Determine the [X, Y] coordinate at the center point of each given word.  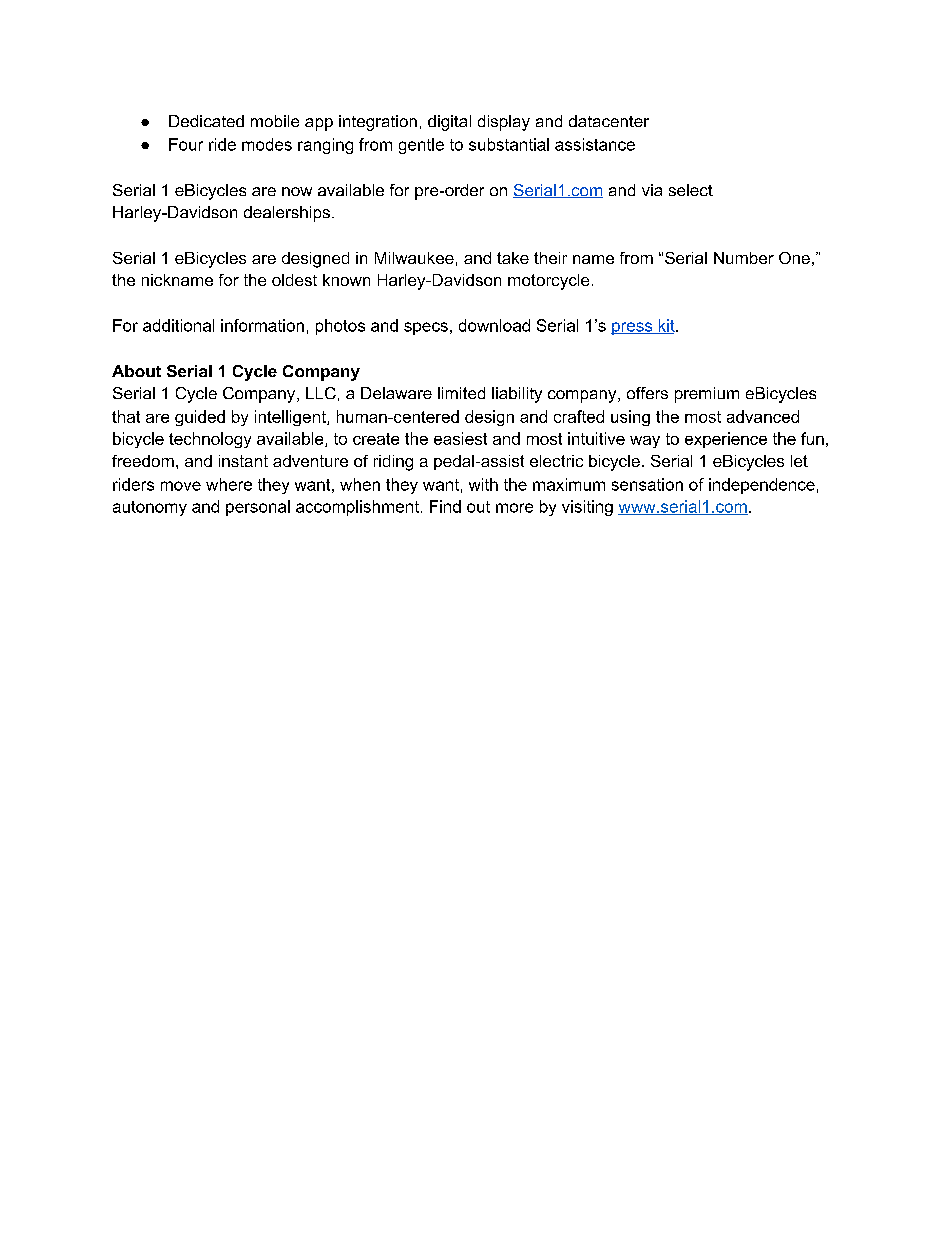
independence [762, 486]
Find [445, 506]
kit [666, 326]
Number [744, 258]
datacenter [609, 121]
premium [707, 395]
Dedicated [206, 121]
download [494, 325]
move [181, 486]
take [513, 258]
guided [200, 418]
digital [449, 123]
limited [461, 393]
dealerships [287, 214]
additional [178, 325]
